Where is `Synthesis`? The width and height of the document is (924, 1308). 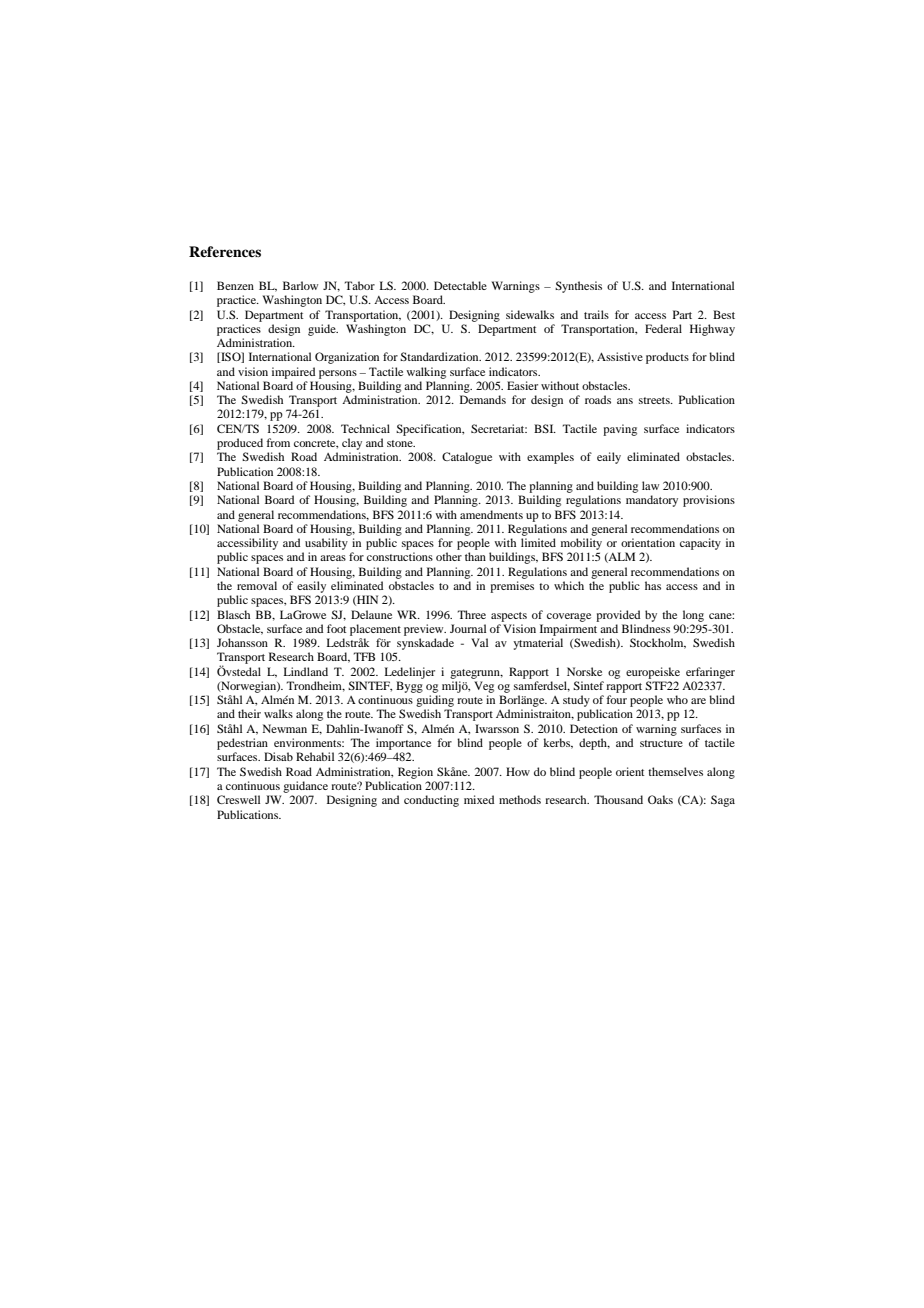
Synthesis is located at coordinates (578, 287).
